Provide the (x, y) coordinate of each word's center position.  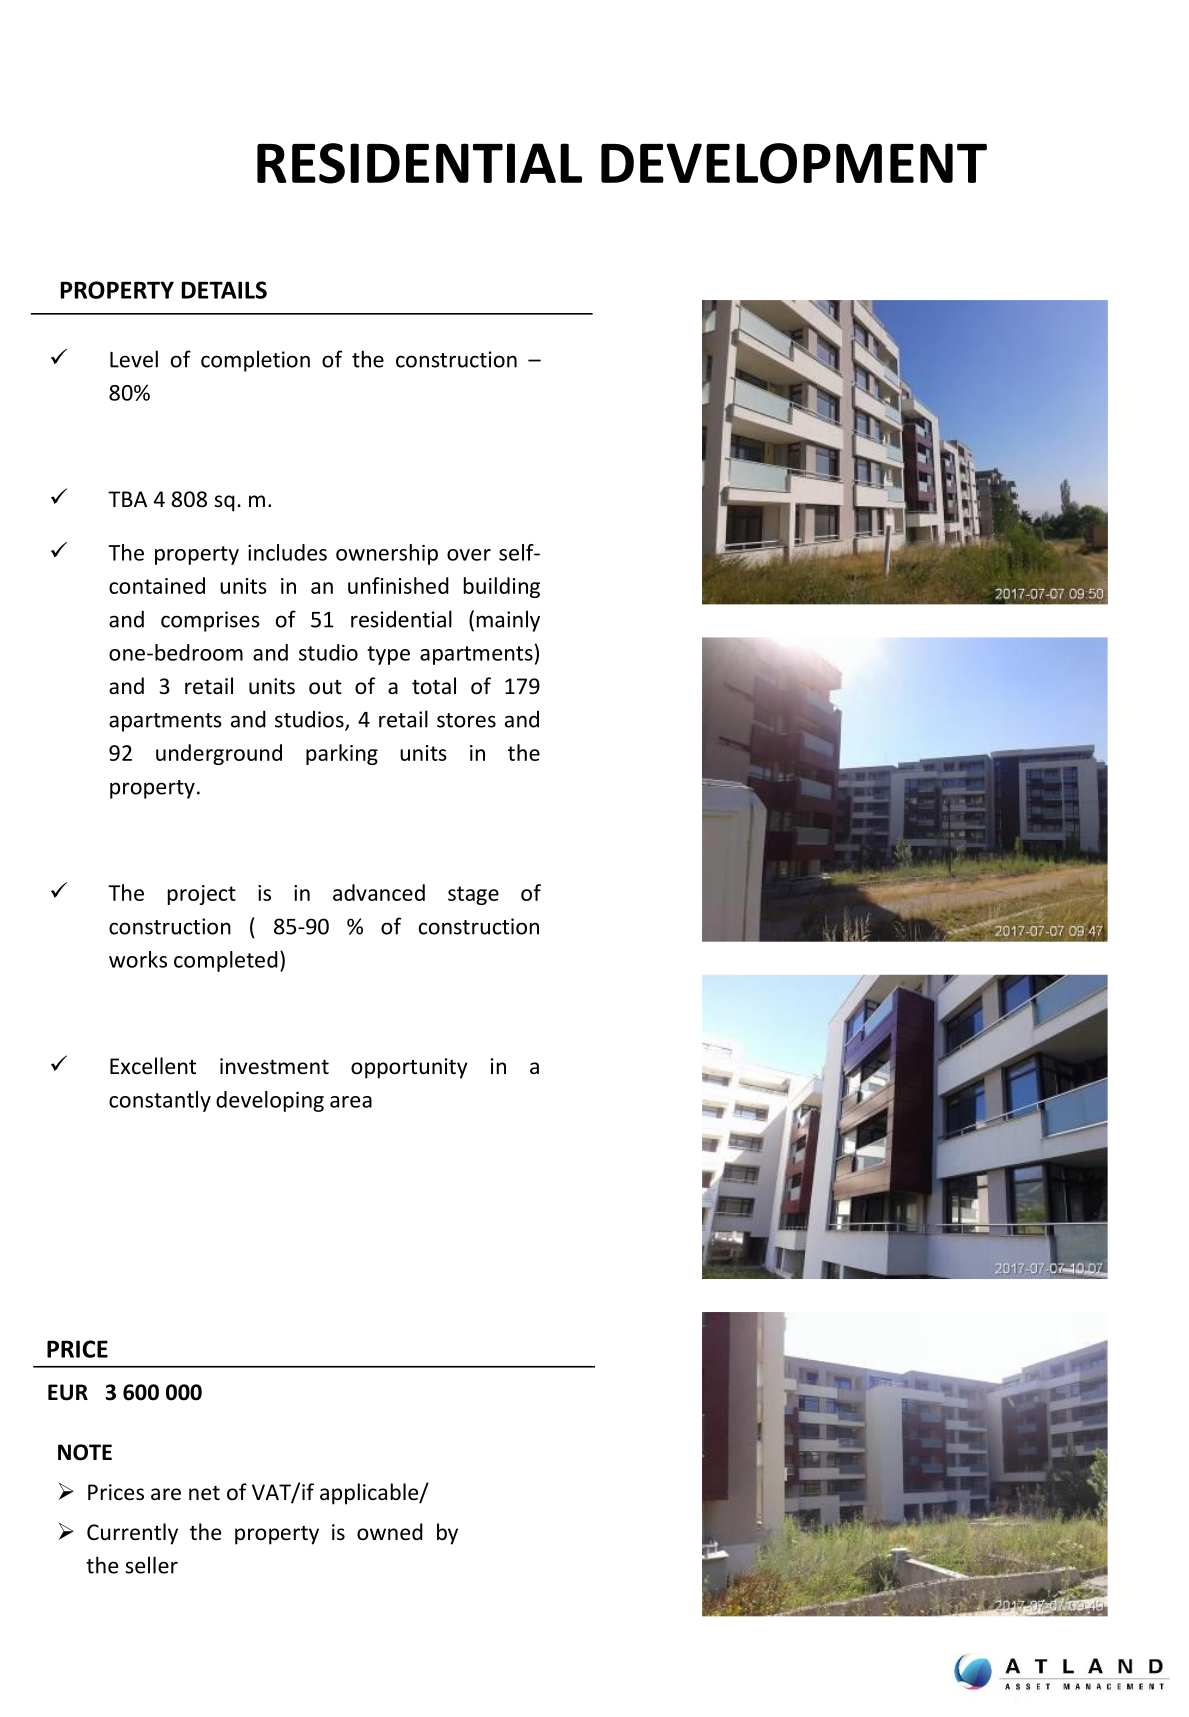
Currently (132, 1534)
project (202, 895)
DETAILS (224, 290)
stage (473, 895)
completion (255, 361)
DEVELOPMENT (794, 163)
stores (466, 720)
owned (390, 1532)
